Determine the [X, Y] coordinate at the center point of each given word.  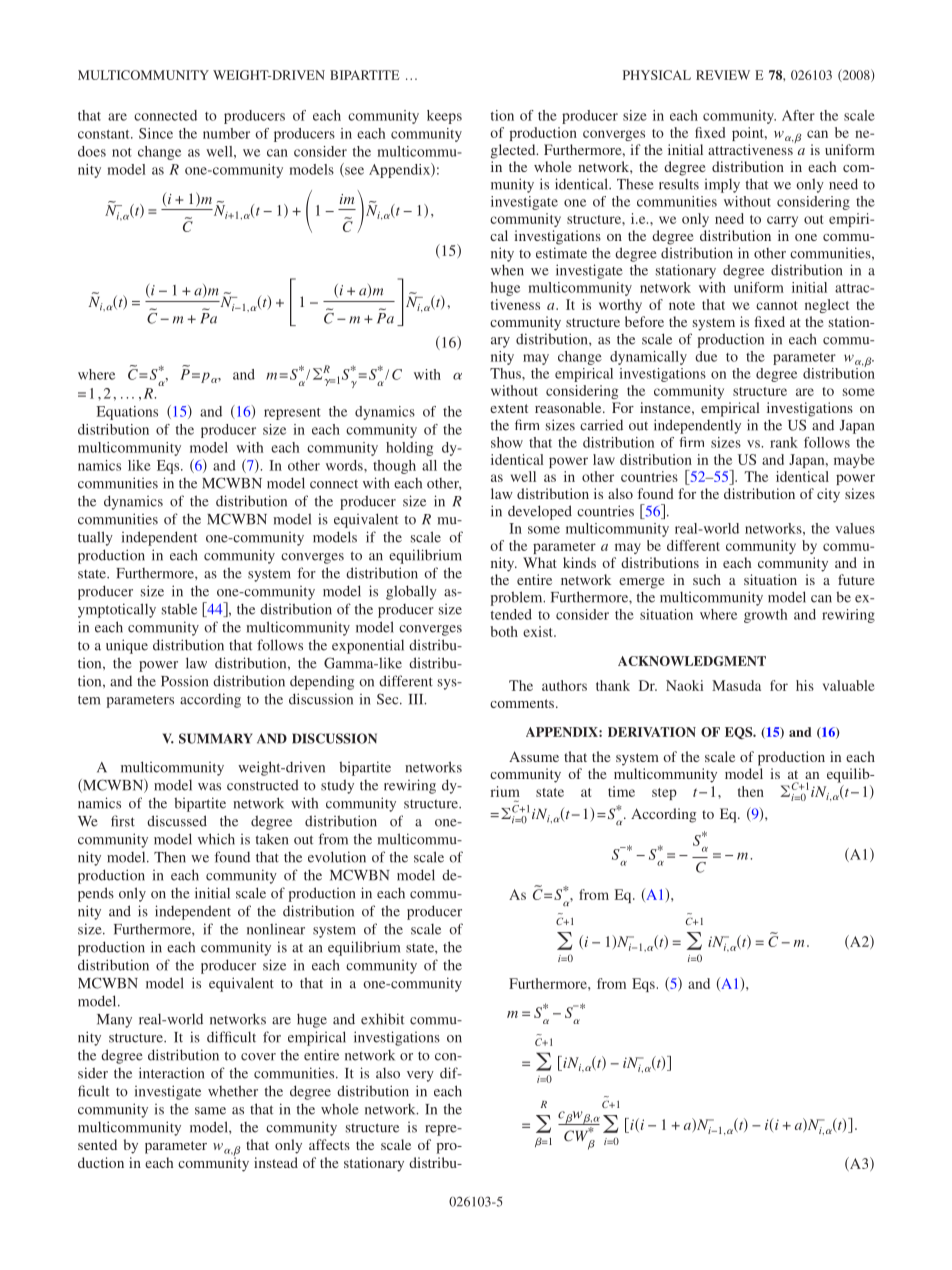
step [664, 794]
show [507, 442]
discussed [177, 821]
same [210, 1111]
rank [784, 442]
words [345, 465]
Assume [534, 756]
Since [156, 133]
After [798, 115]
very [420, 1076]
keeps [444, 117]
